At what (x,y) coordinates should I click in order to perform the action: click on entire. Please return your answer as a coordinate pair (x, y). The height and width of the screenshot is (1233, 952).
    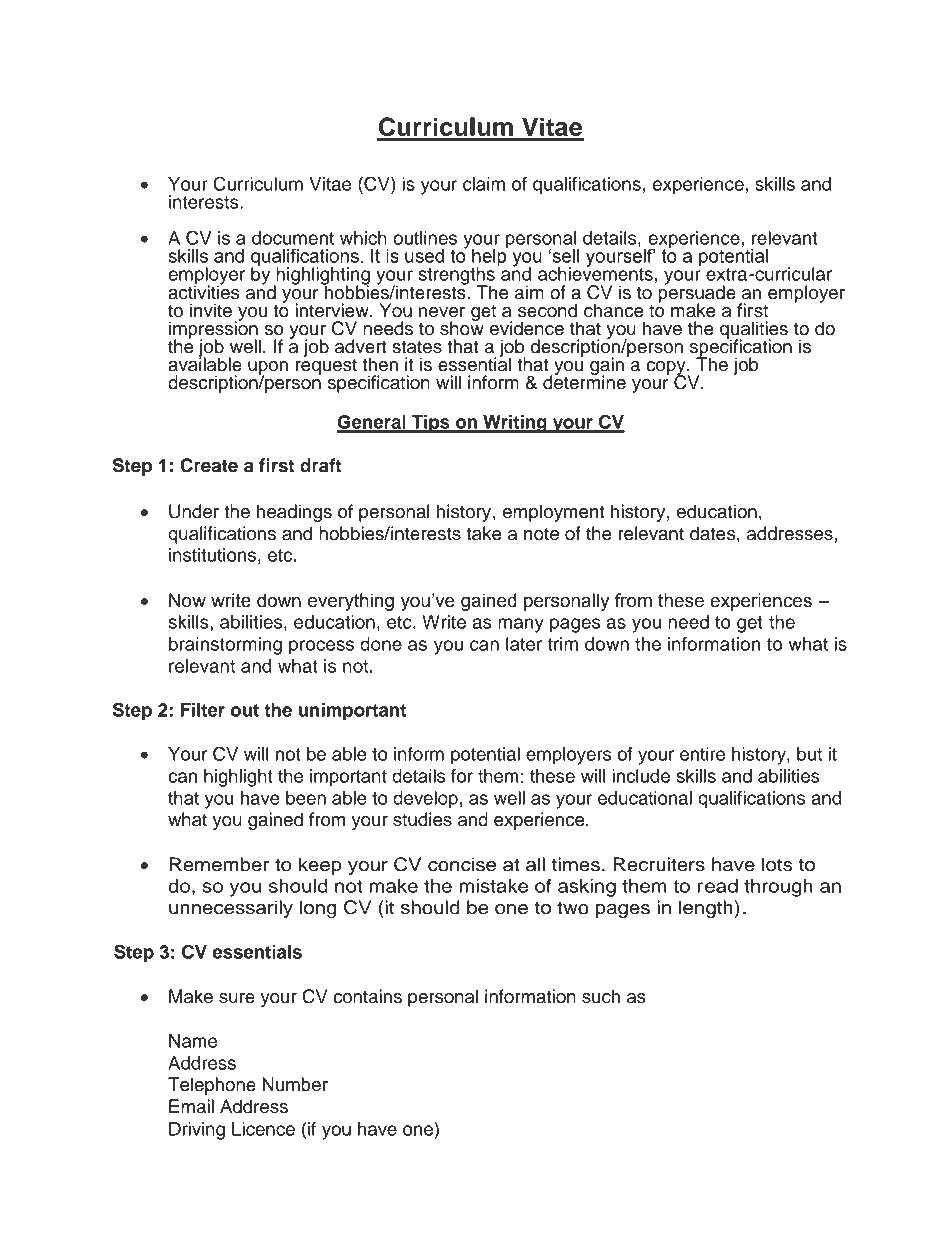
    Looking at the image, I should click on (702, 754).
